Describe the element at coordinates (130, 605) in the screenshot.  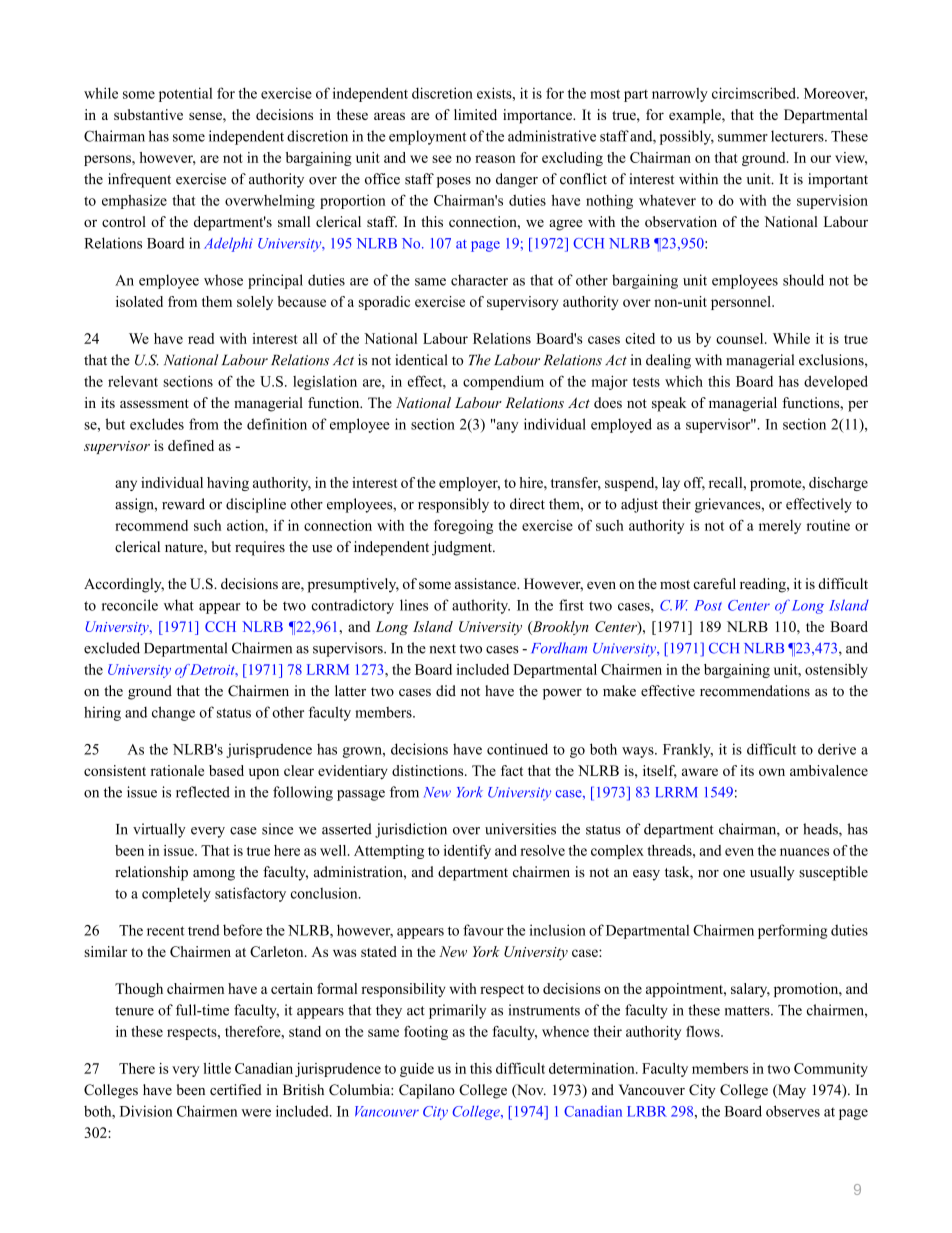
I see `reconcile` at that location.
